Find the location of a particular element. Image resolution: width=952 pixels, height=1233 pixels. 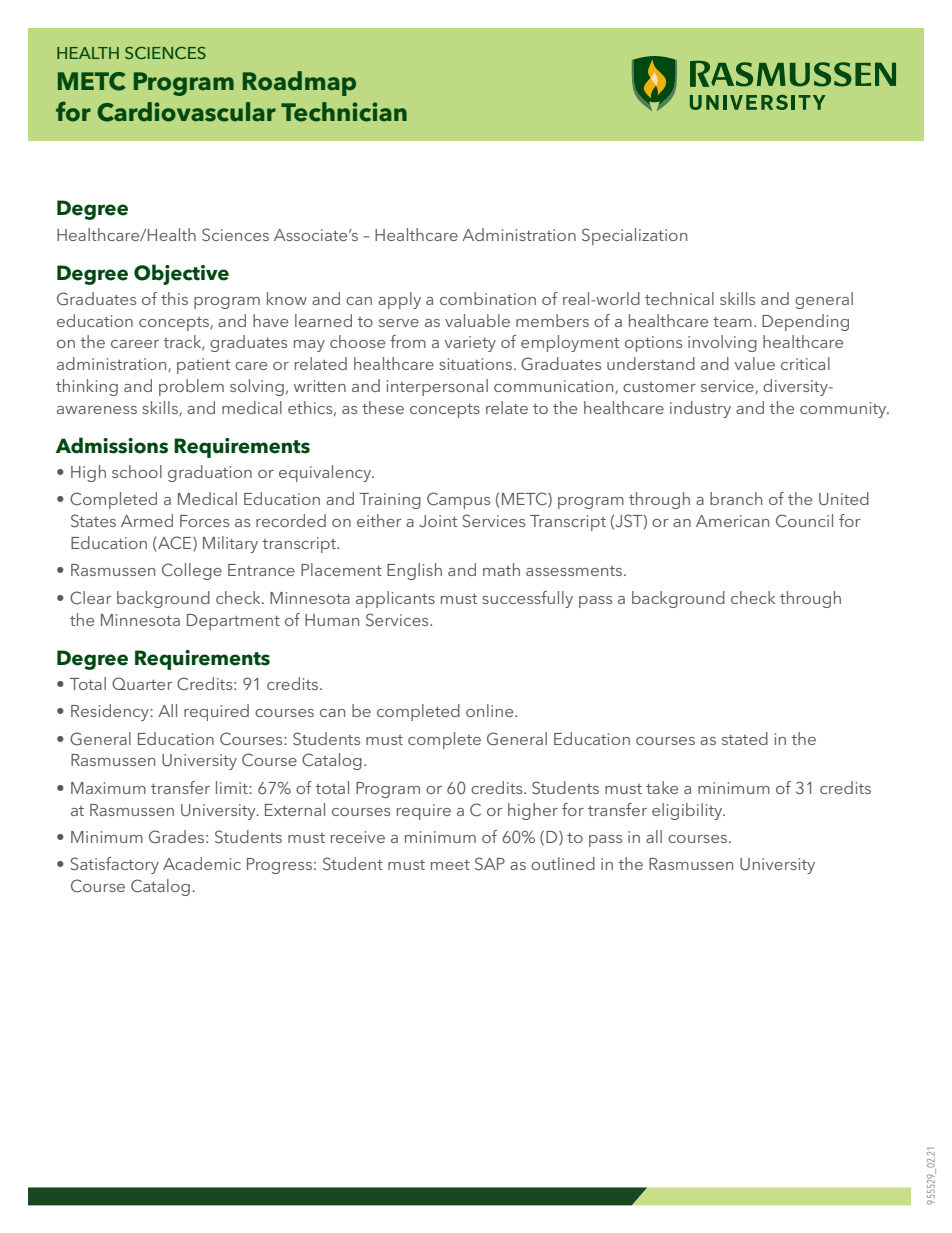

Grades is located at coordinates (176, 837).
